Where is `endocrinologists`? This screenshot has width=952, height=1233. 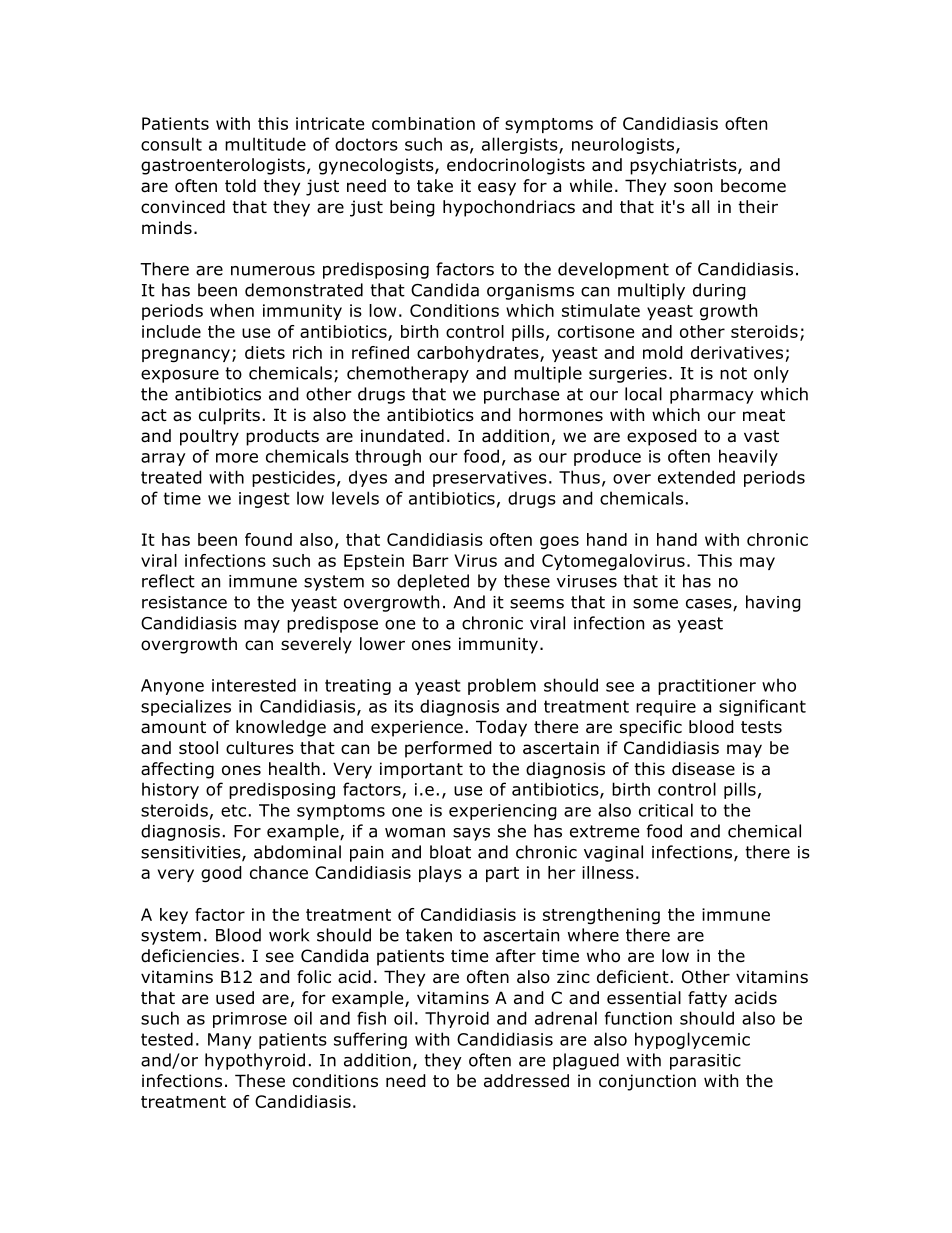
endocrinologists is located at coordinates (516, 166).
